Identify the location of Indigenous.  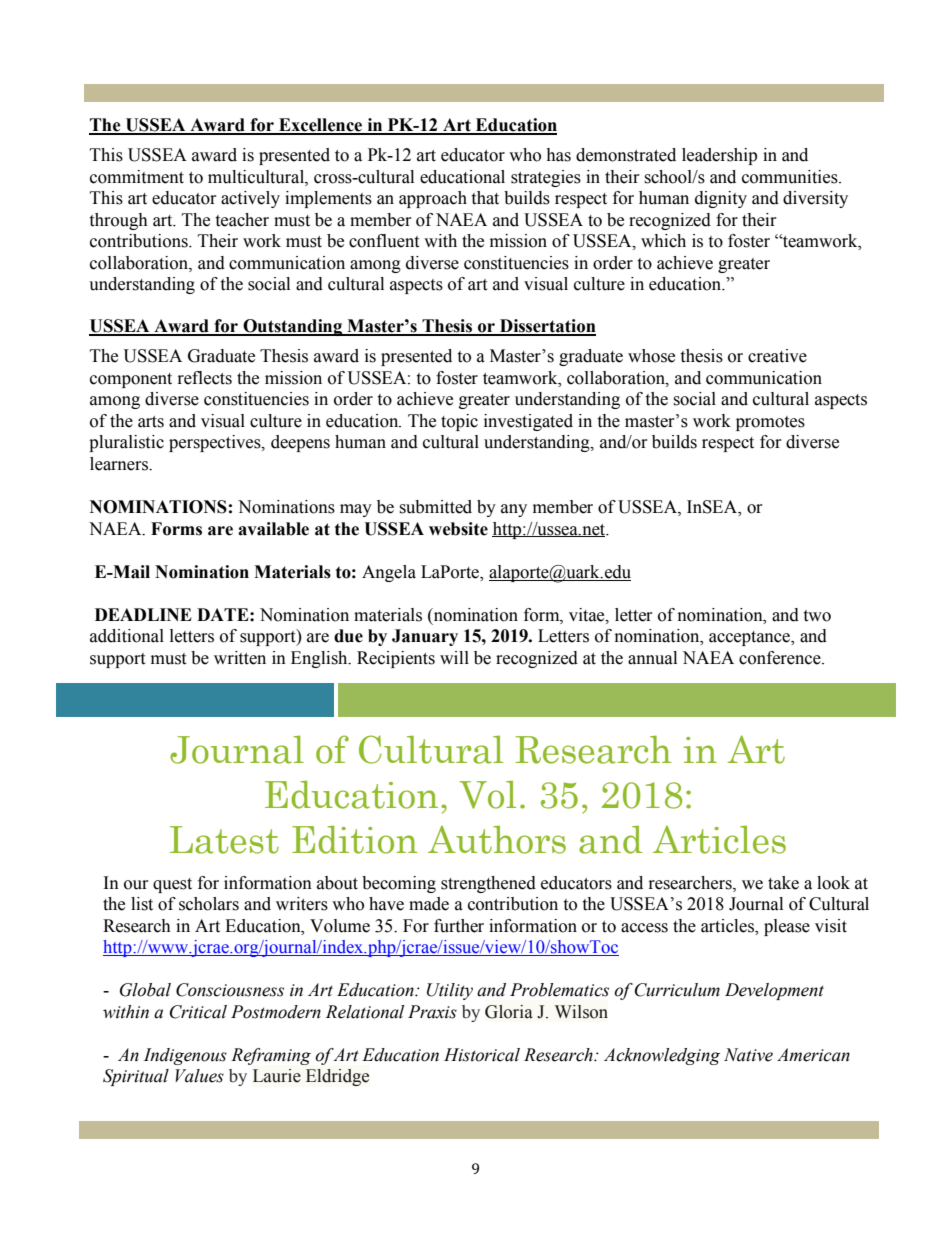
(185, 1056).
